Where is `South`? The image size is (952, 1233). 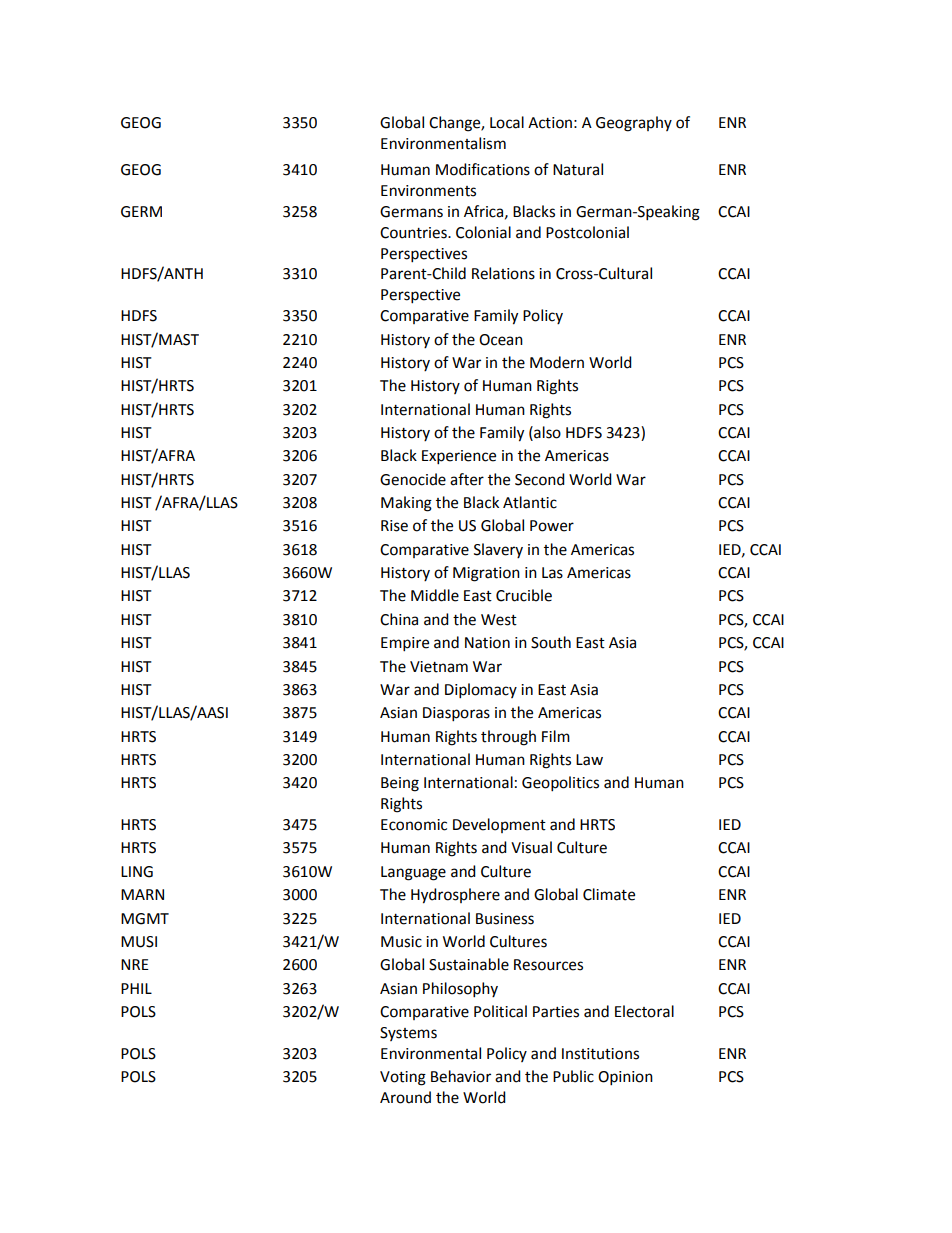
South is located at coordinates (551, 642).
